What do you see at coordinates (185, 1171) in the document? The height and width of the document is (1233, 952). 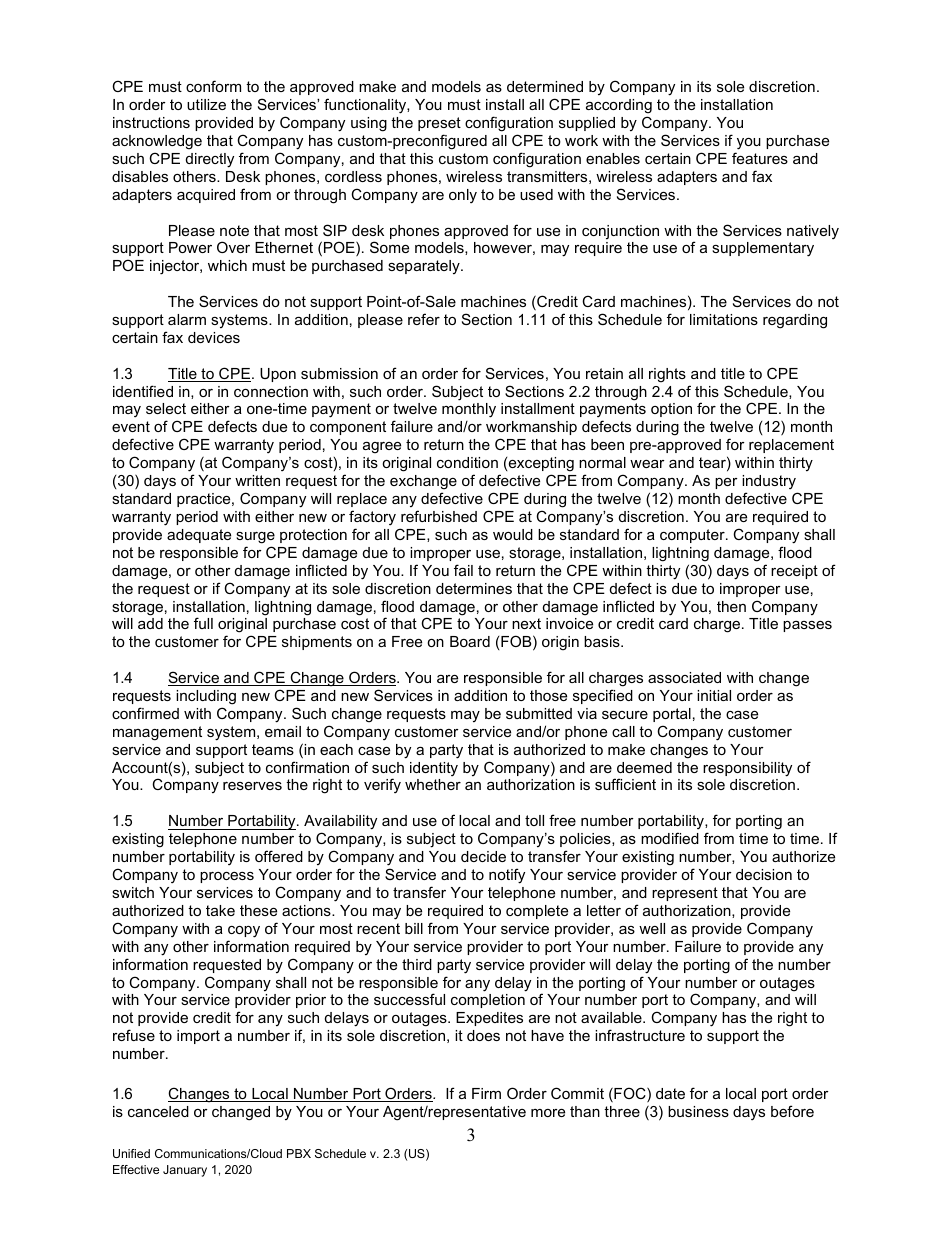 I see `January` at bounding box center [185, 1171].
